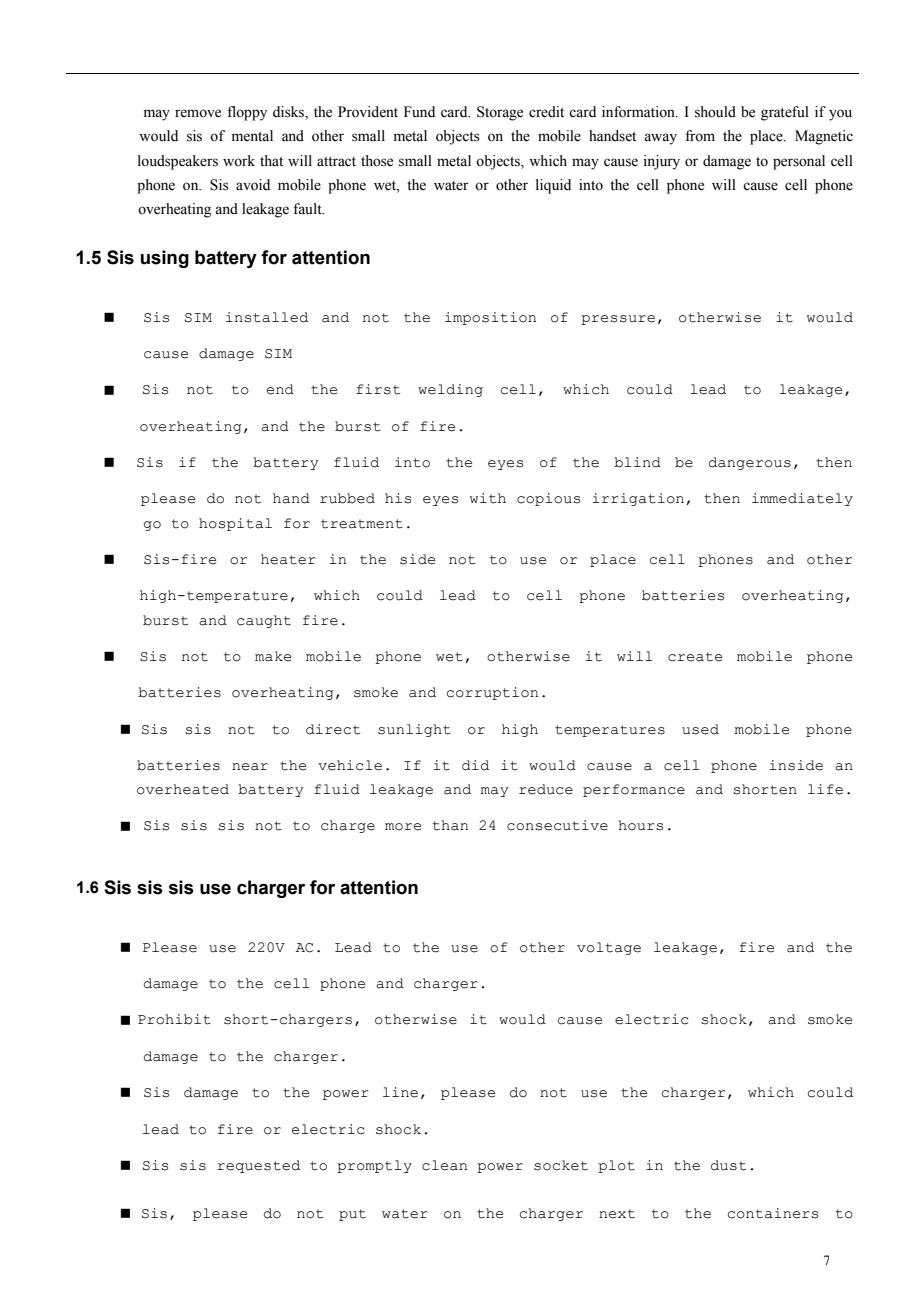 Image resolution: width=924 pixels, height=1308 pixels. I want to click on Storage, so click(500, 113).
